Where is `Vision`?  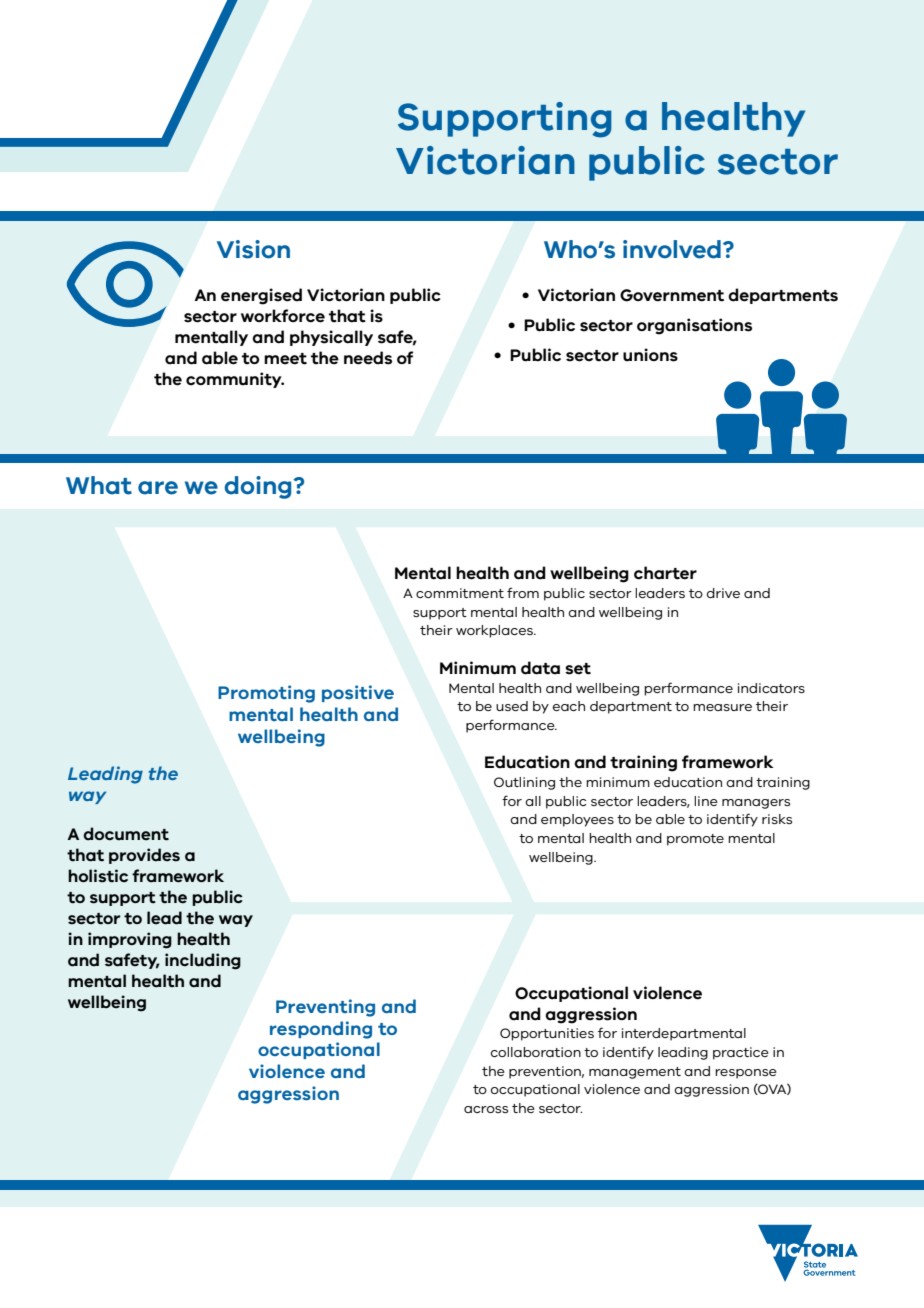 Vision is located at coordinates (253, 249).
